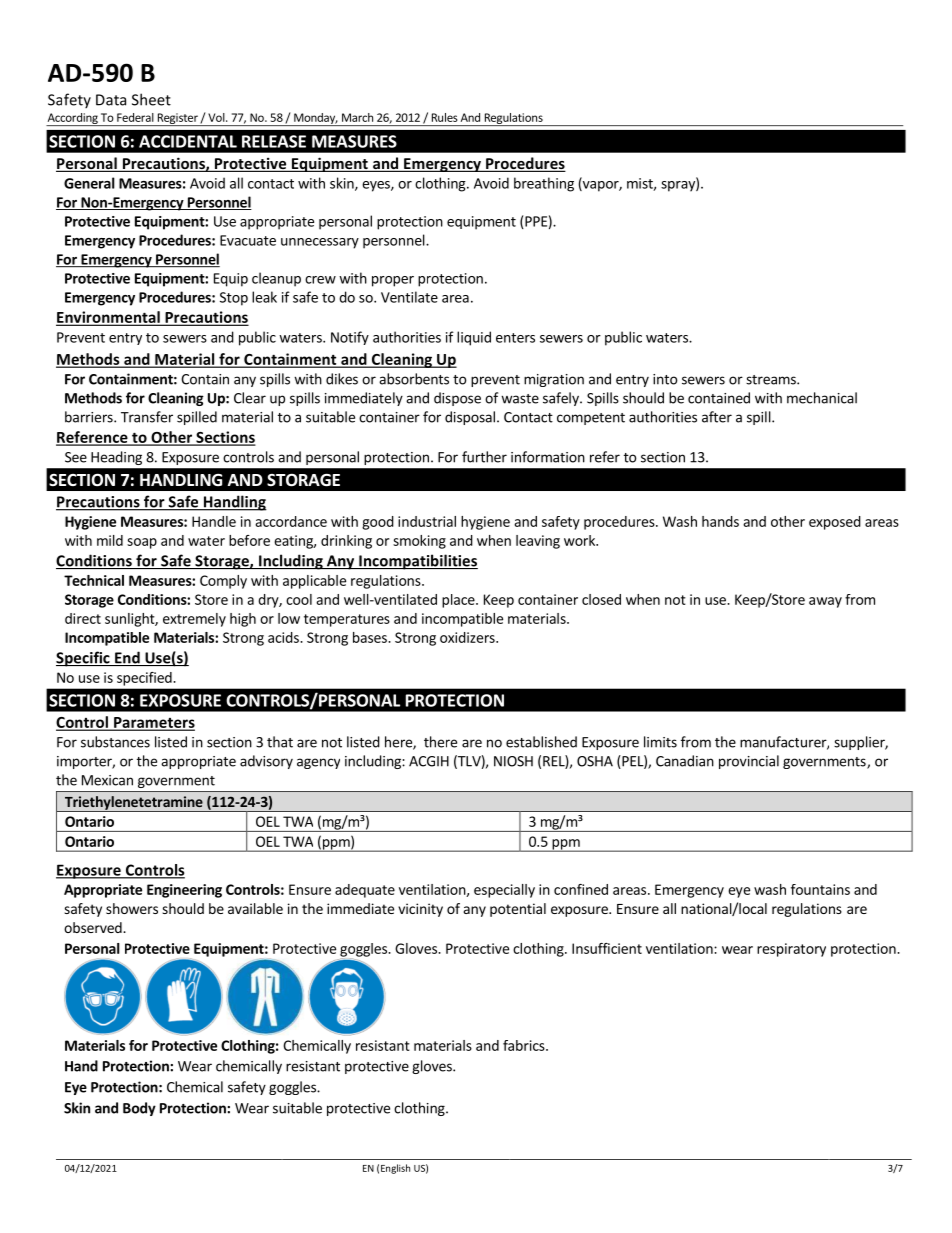 The image size is (952, 1233). What do you see at coordinates (194, 620) in the screenshot?
I see `extremely` at bounding box center [194, 620].
